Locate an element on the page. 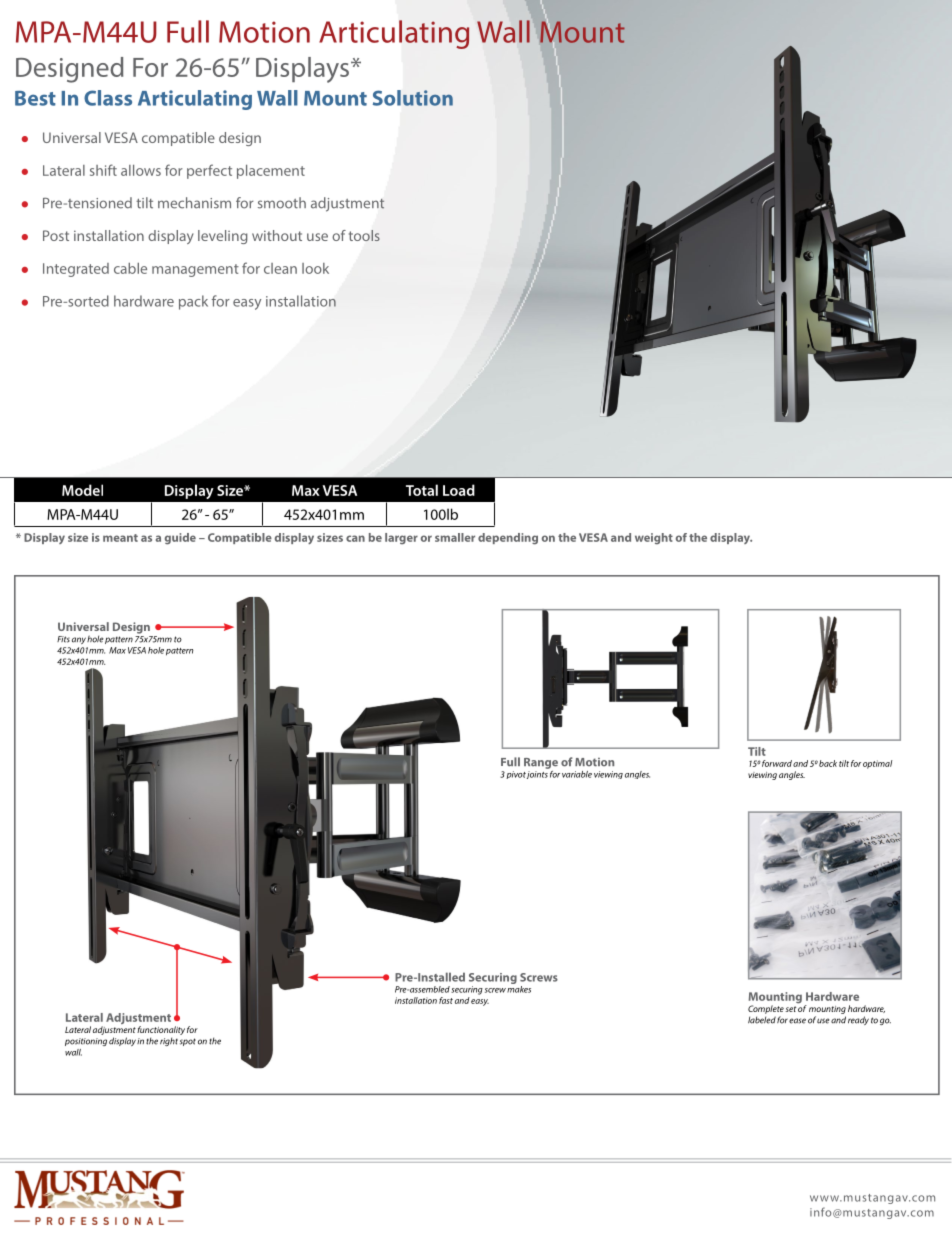 The width and height of the image is (952, 1233). functionality is located at coordinates (161, 1032).
